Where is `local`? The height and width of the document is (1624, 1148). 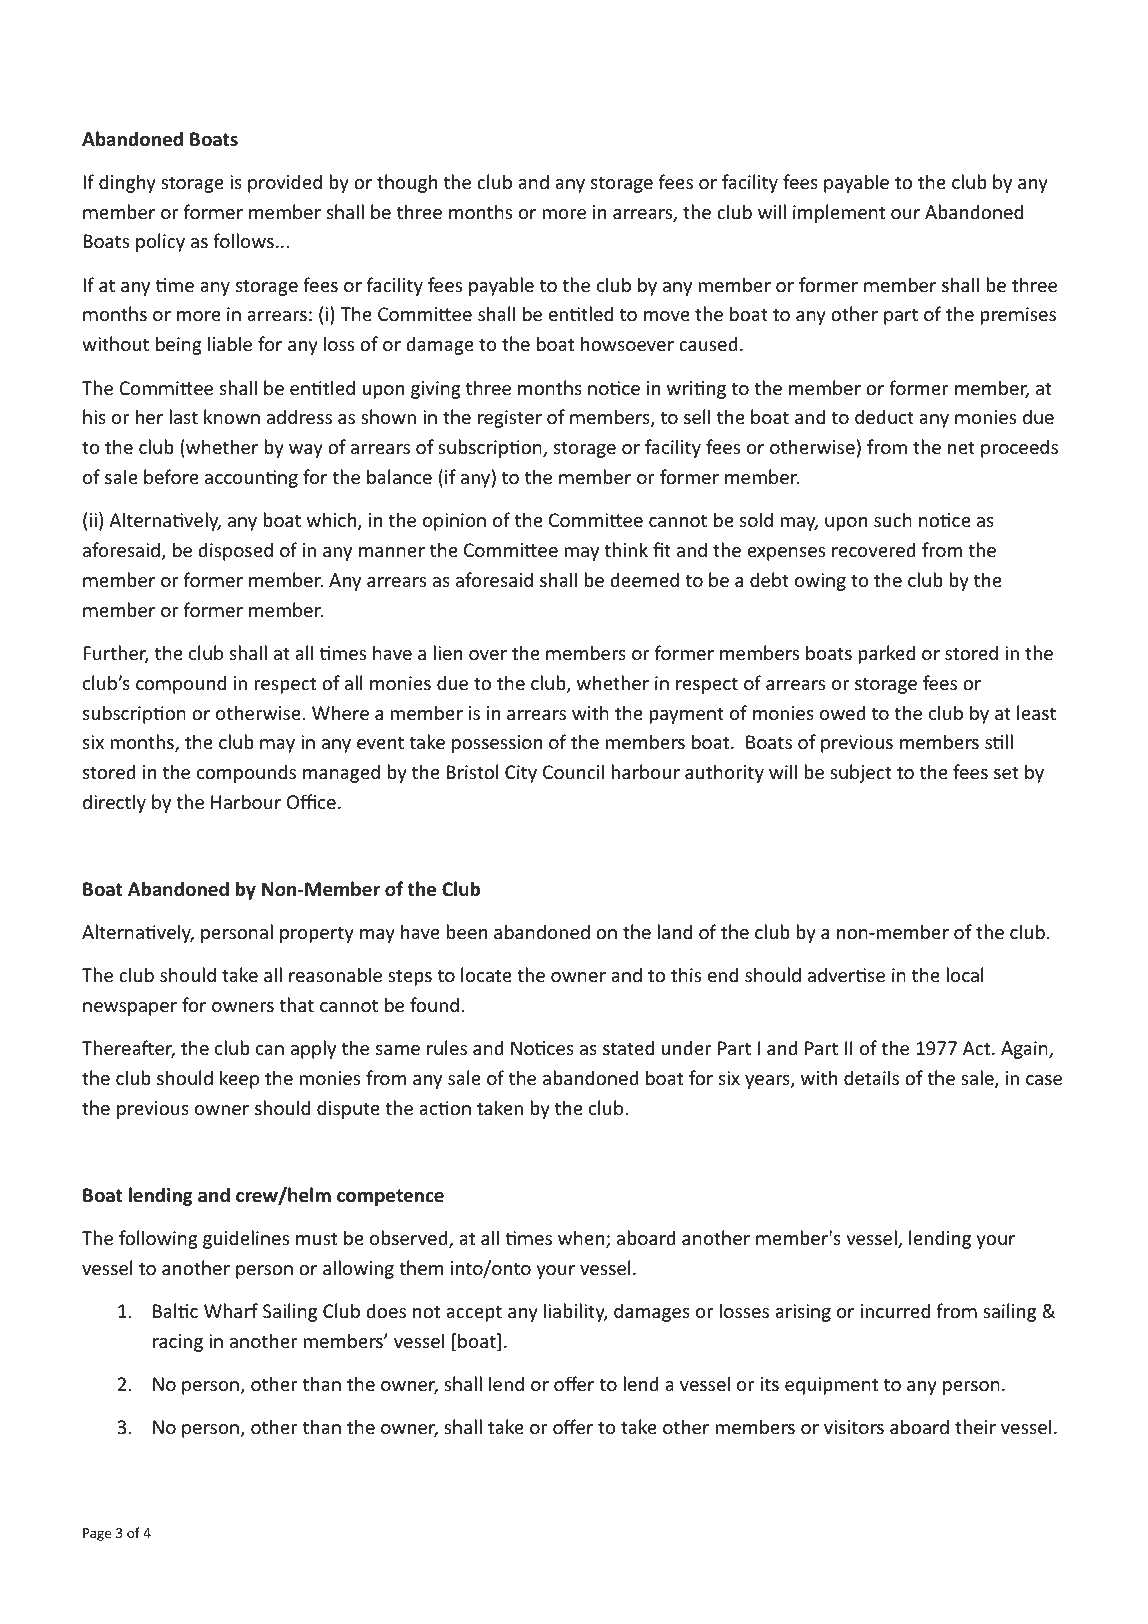
local is located at coordinates (965, 974).
